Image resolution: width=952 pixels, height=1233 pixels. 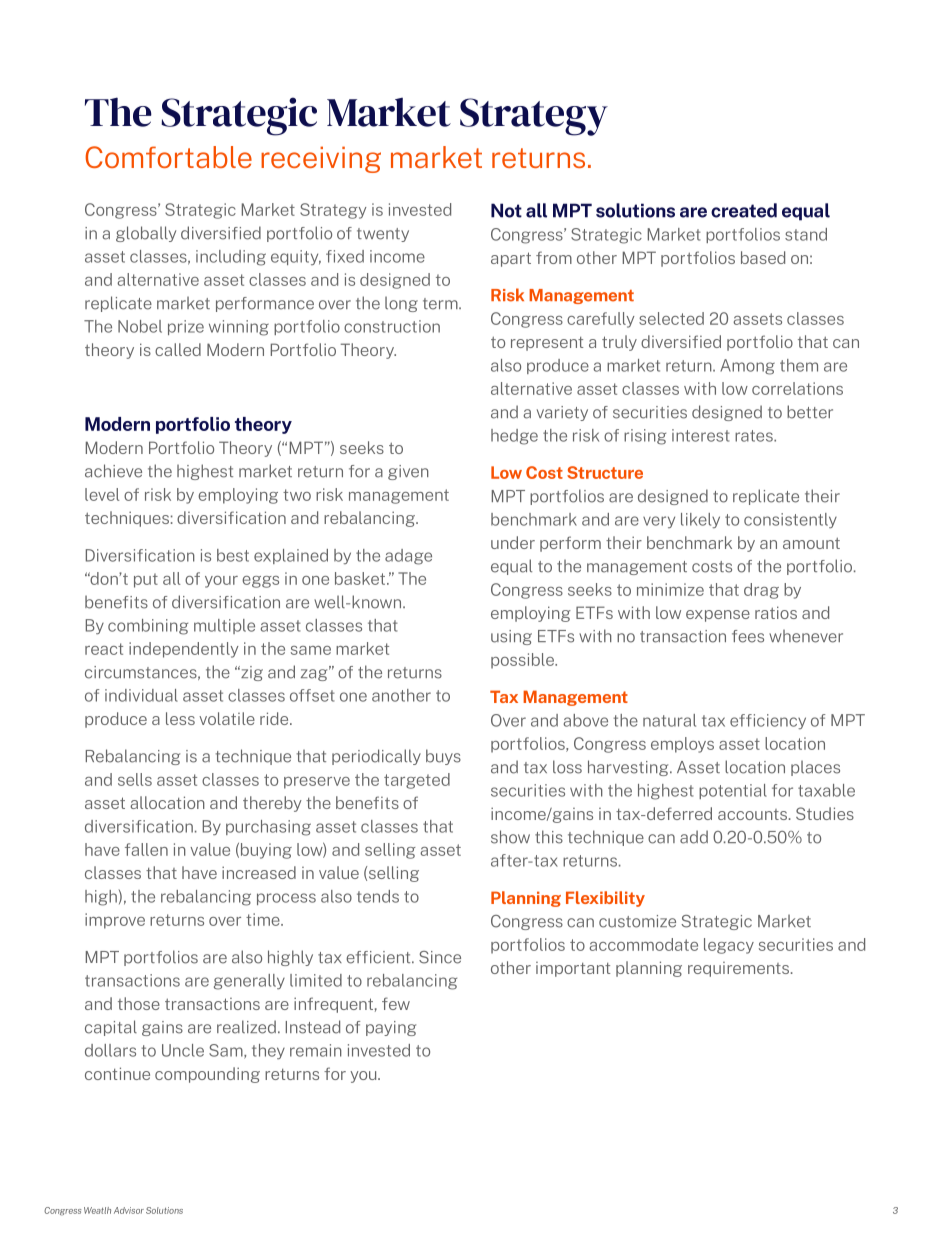 I want to click on Advisor, so click(x=129, y=1210).
